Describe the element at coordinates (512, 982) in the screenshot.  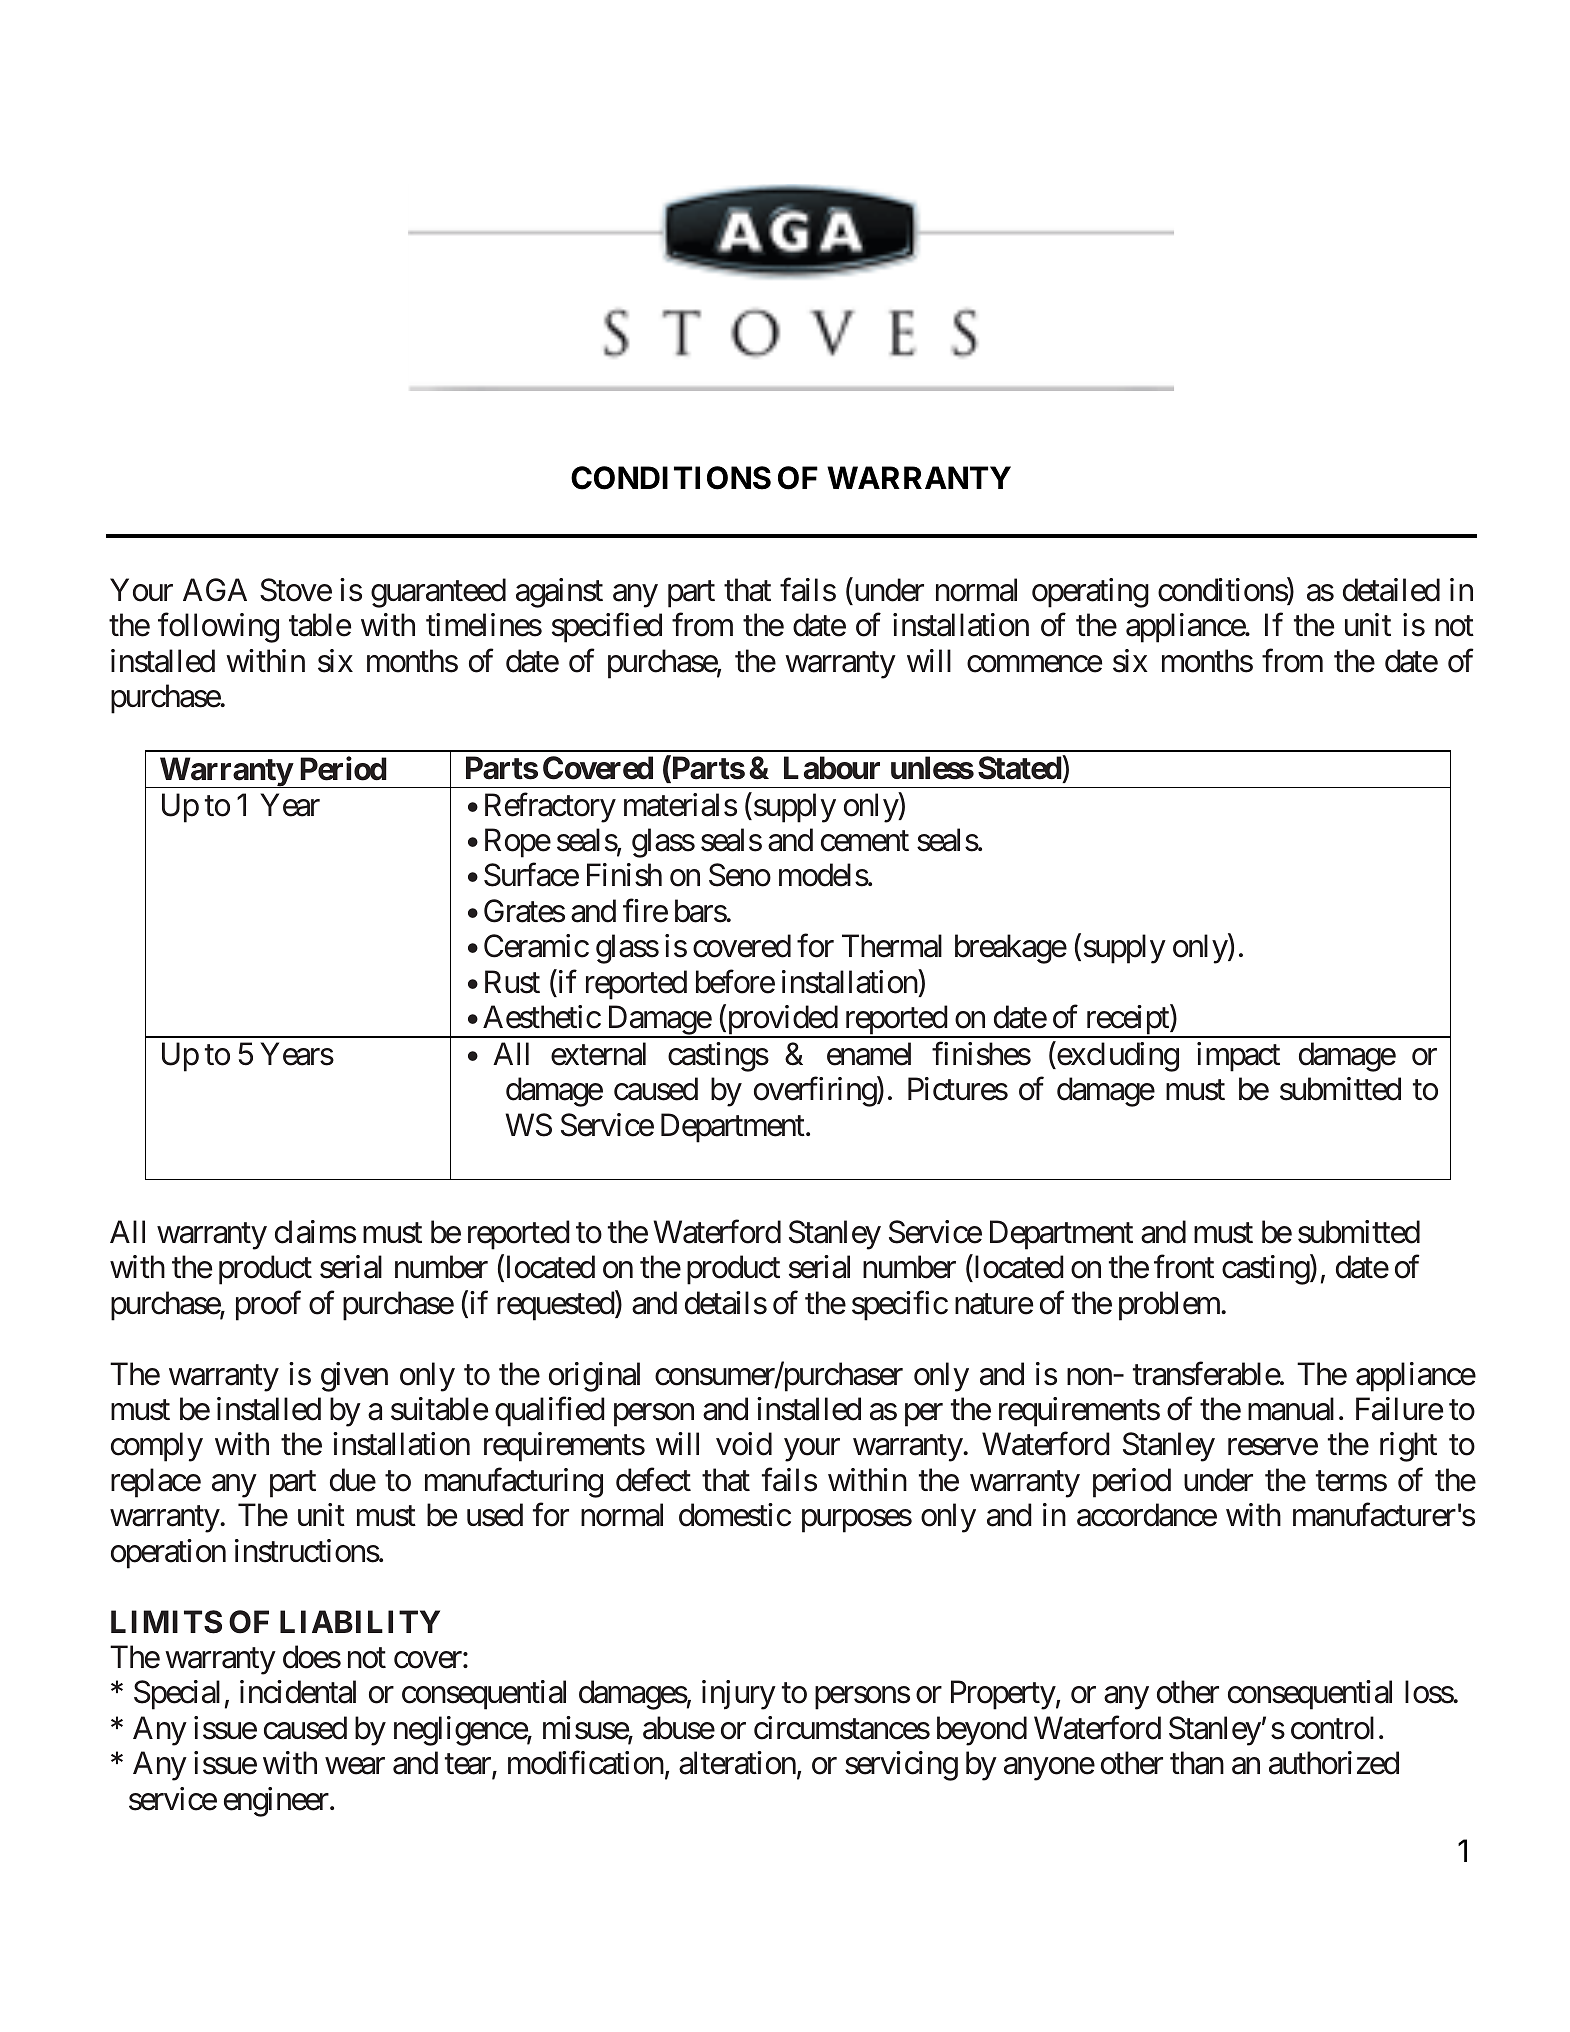
I see `Rust` at that location.
